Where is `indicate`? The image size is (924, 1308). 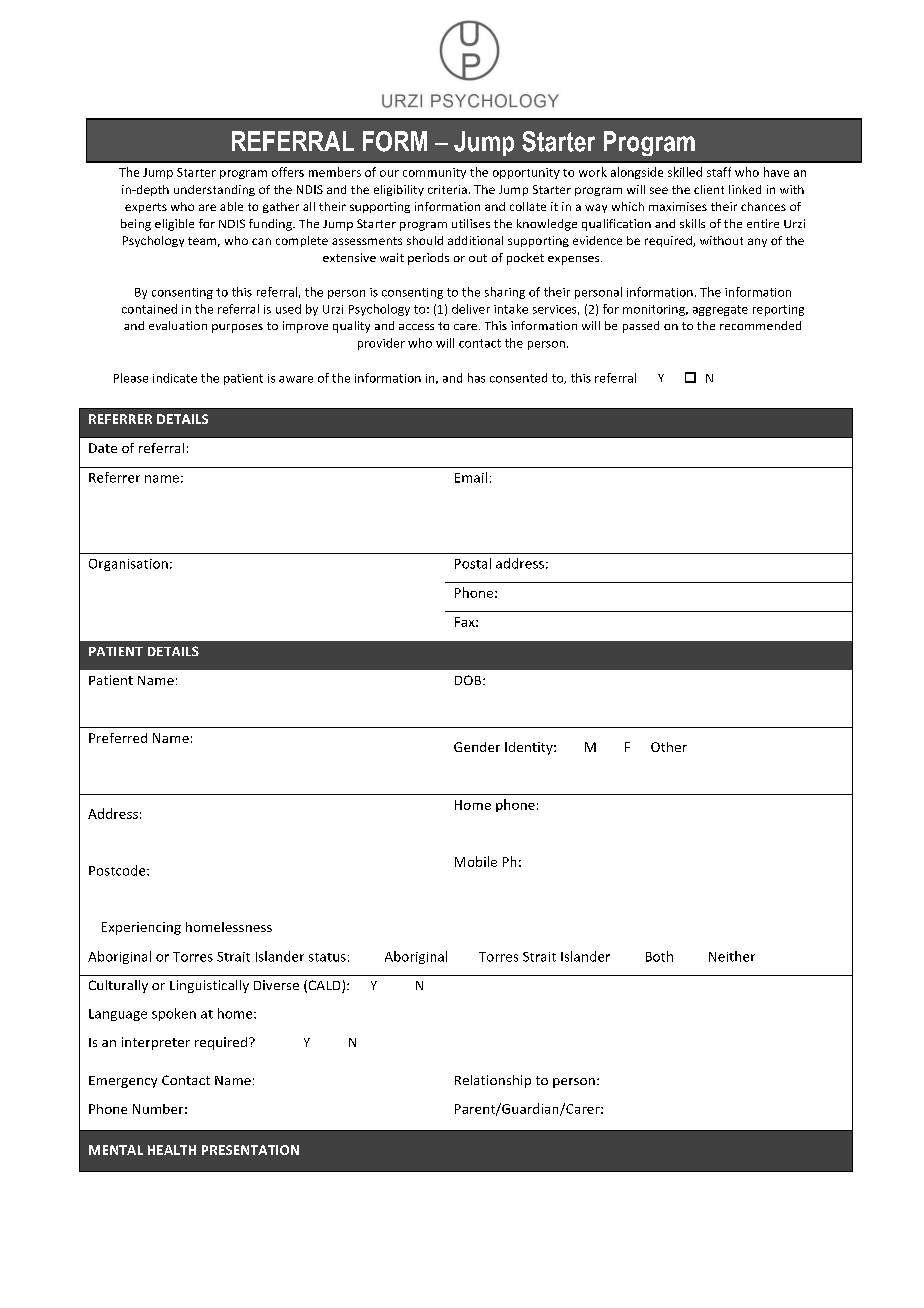
indicate is located at coordinates (175, 378).
